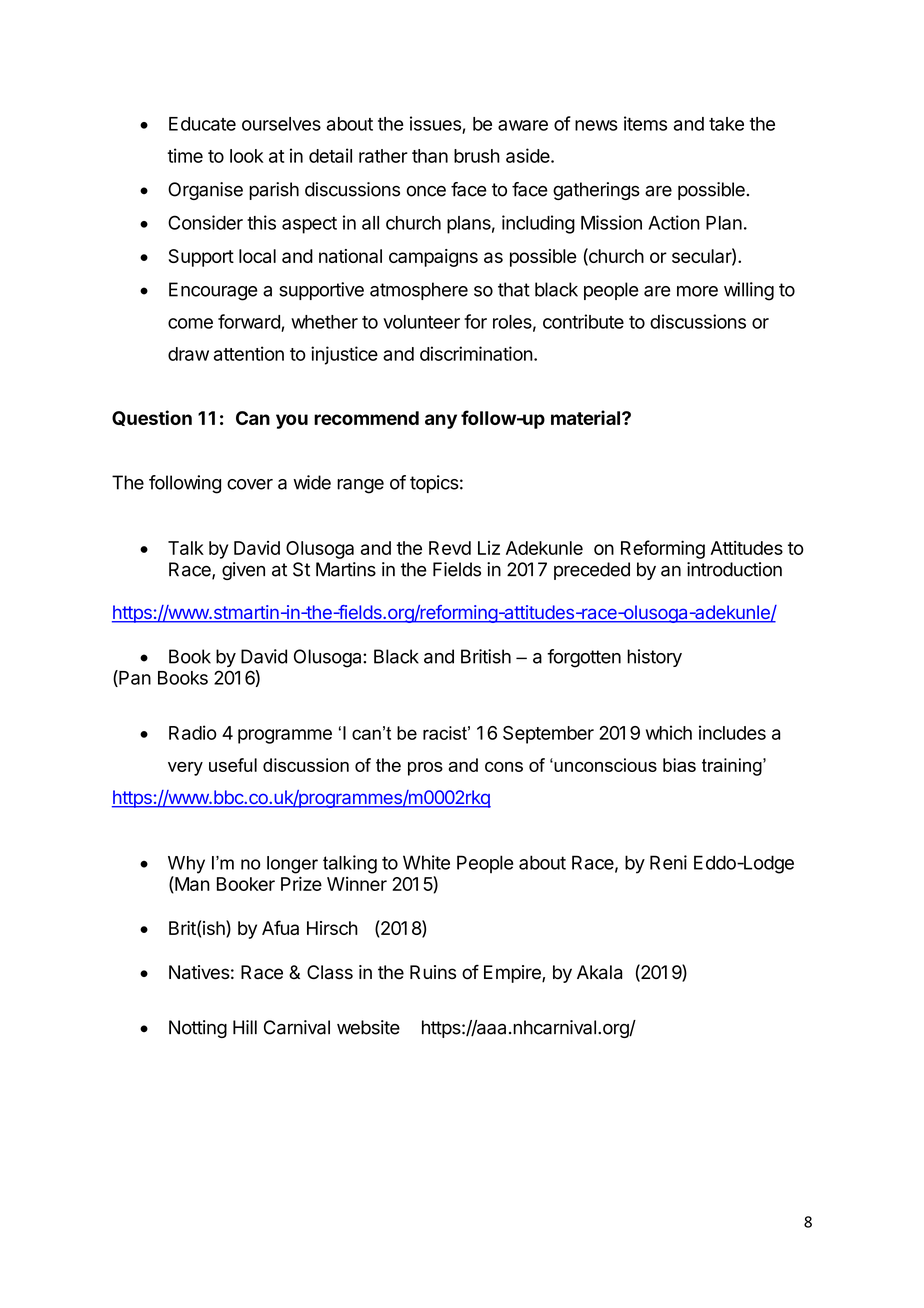  What do you see at coordinates (433, 972) in the document?
I see `Ruins` at bounding box center [433, 972].
